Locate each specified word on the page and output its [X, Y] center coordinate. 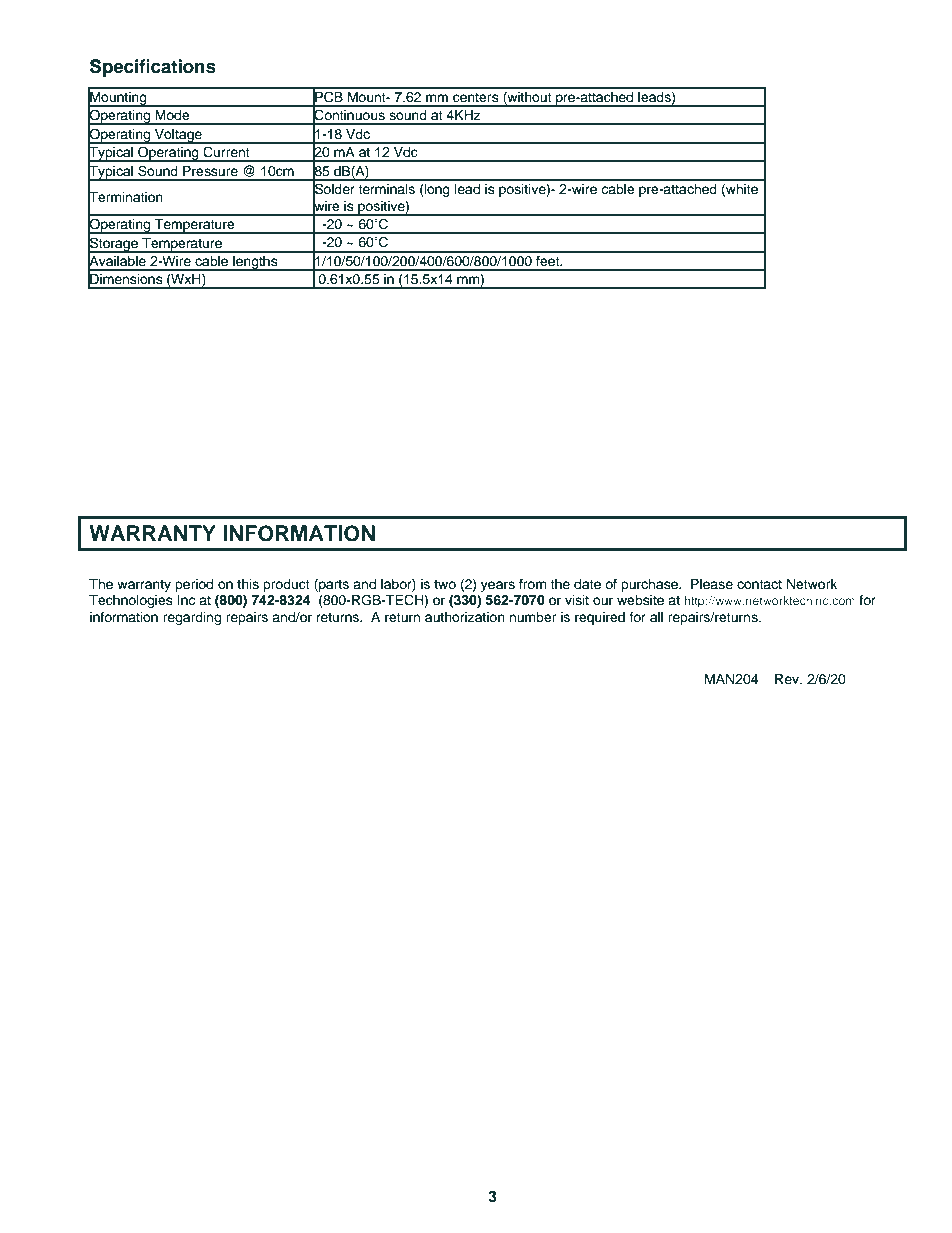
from [533, 584]
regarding [192, 618]
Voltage [178, 136]
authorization [465, 617]
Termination [125, 197]
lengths [255, 263]
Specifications [153, 68]
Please [712, 584]
